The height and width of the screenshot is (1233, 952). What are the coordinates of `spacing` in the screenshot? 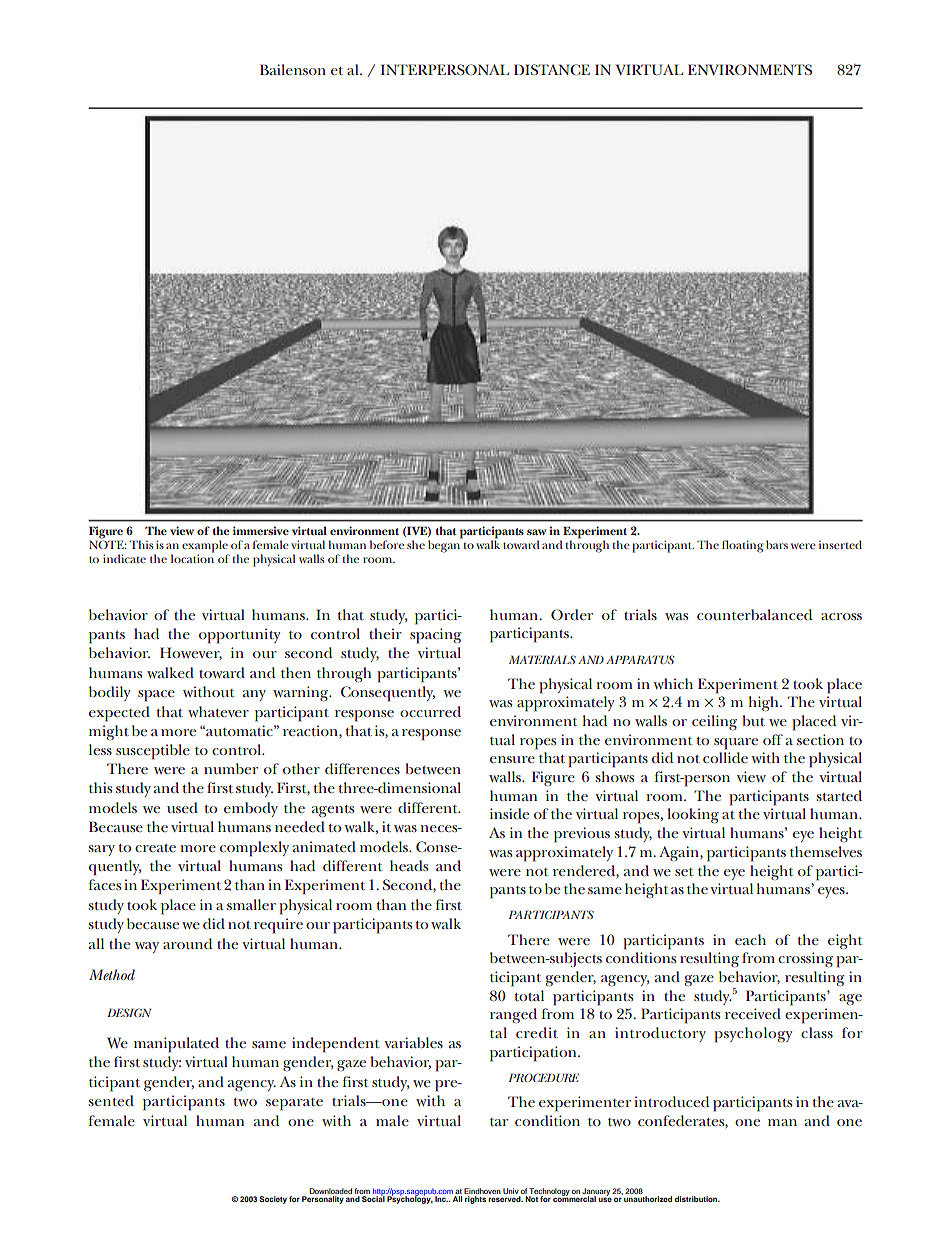 It's located at (436, 636).
